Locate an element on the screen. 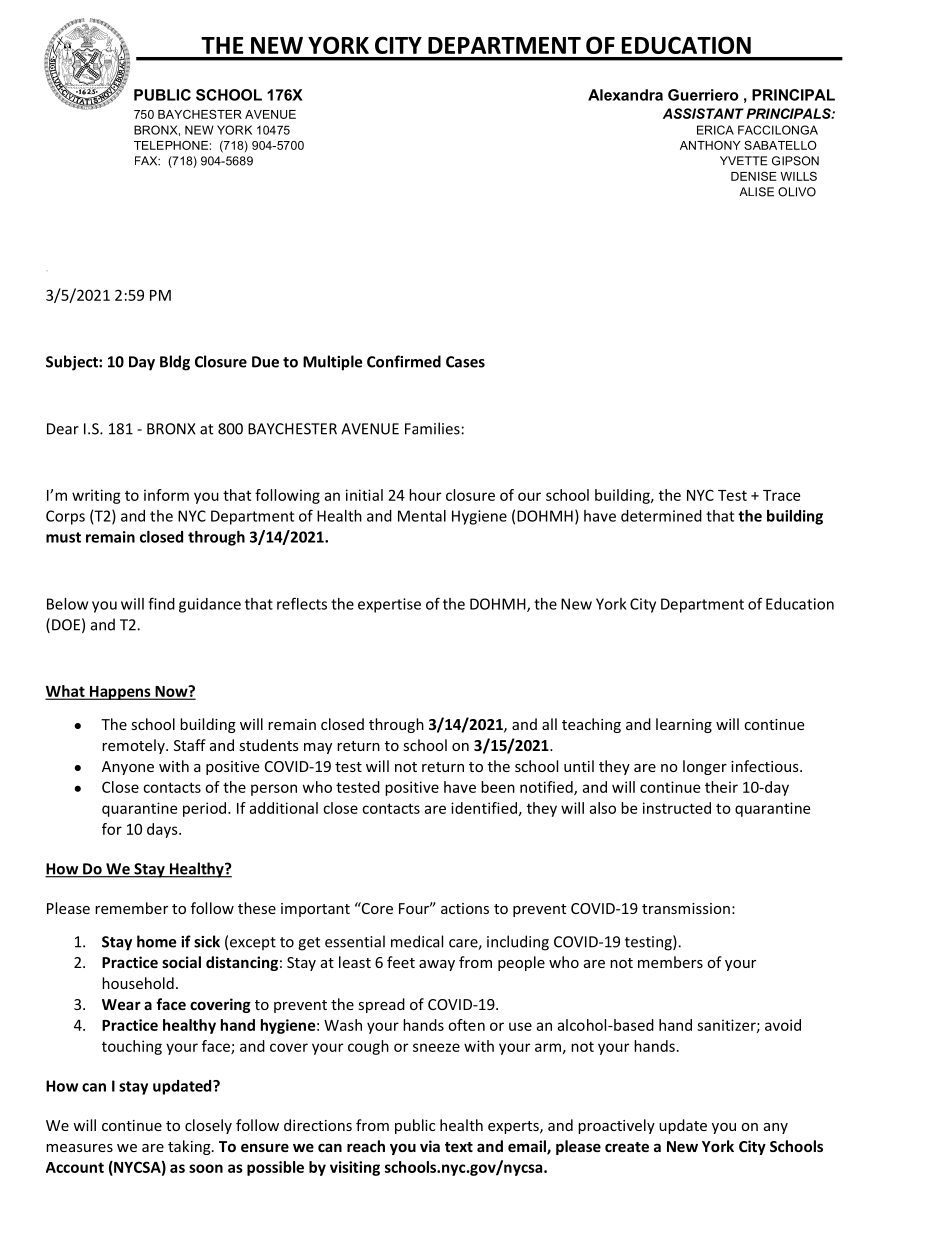  expertise is located at coordinates (389, 605).
